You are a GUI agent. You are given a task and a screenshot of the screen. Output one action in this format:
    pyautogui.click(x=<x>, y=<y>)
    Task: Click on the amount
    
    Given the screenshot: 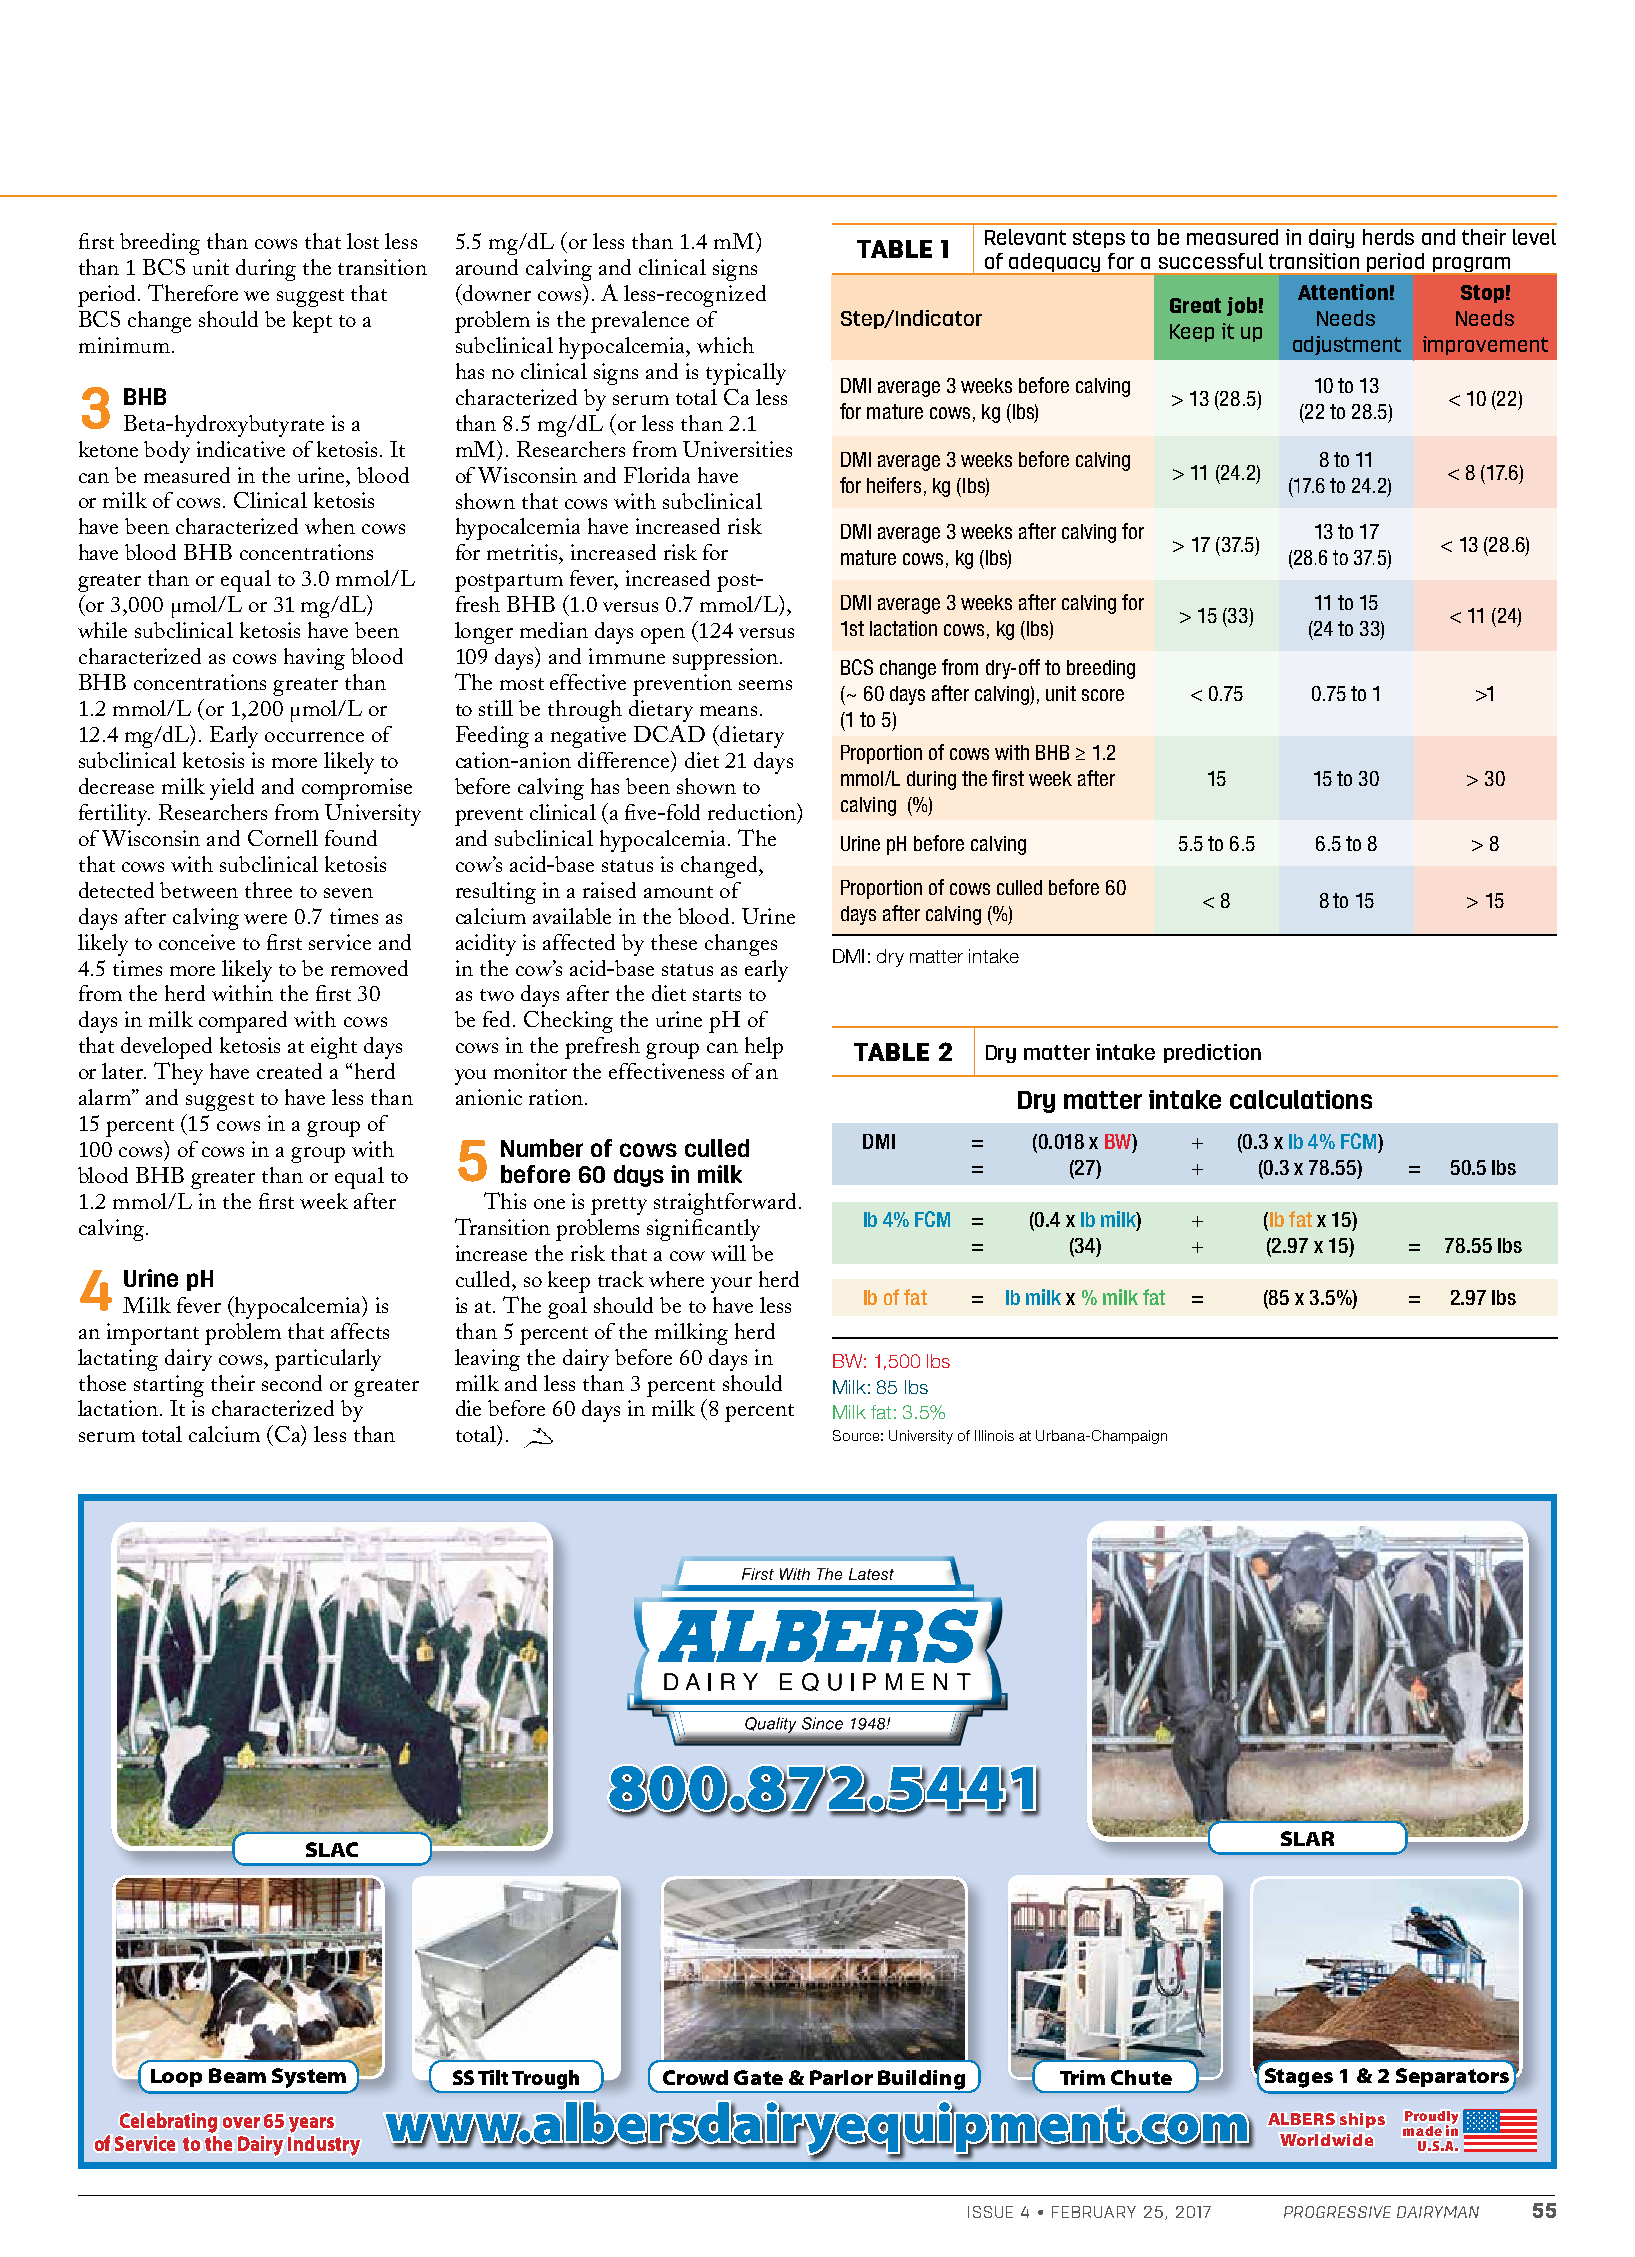 What is the action you would take?
    pyautogui.click(x=678, y=892)
